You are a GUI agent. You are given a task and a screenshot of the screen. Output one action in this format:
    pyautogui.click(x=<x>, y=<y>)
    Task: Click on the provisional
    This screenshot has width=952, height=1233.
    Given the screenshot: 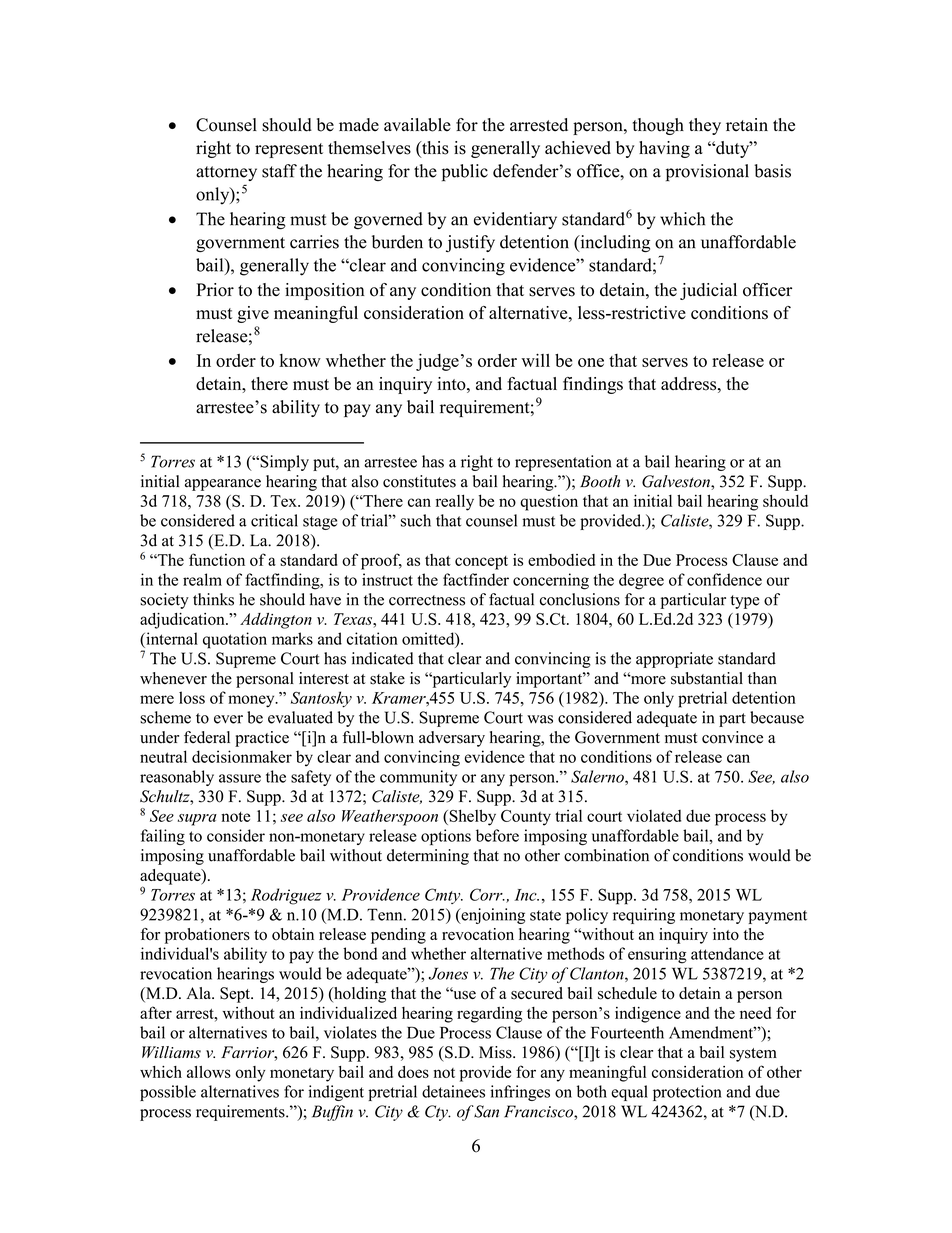 What is the action you would take?
    pyautogui.click(x=707, y=173)
